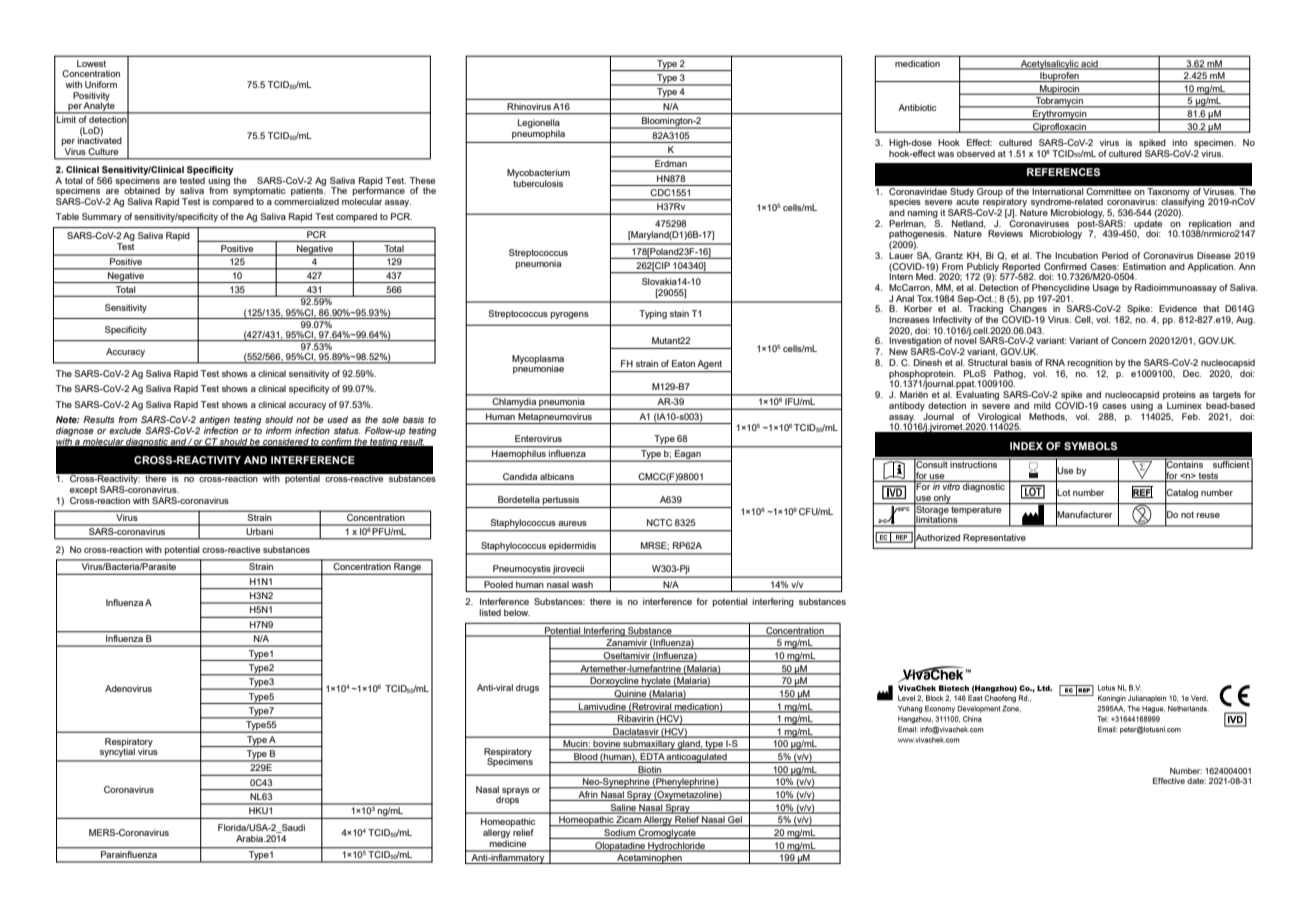  I want to click on Legionella, so click(539, 125).
